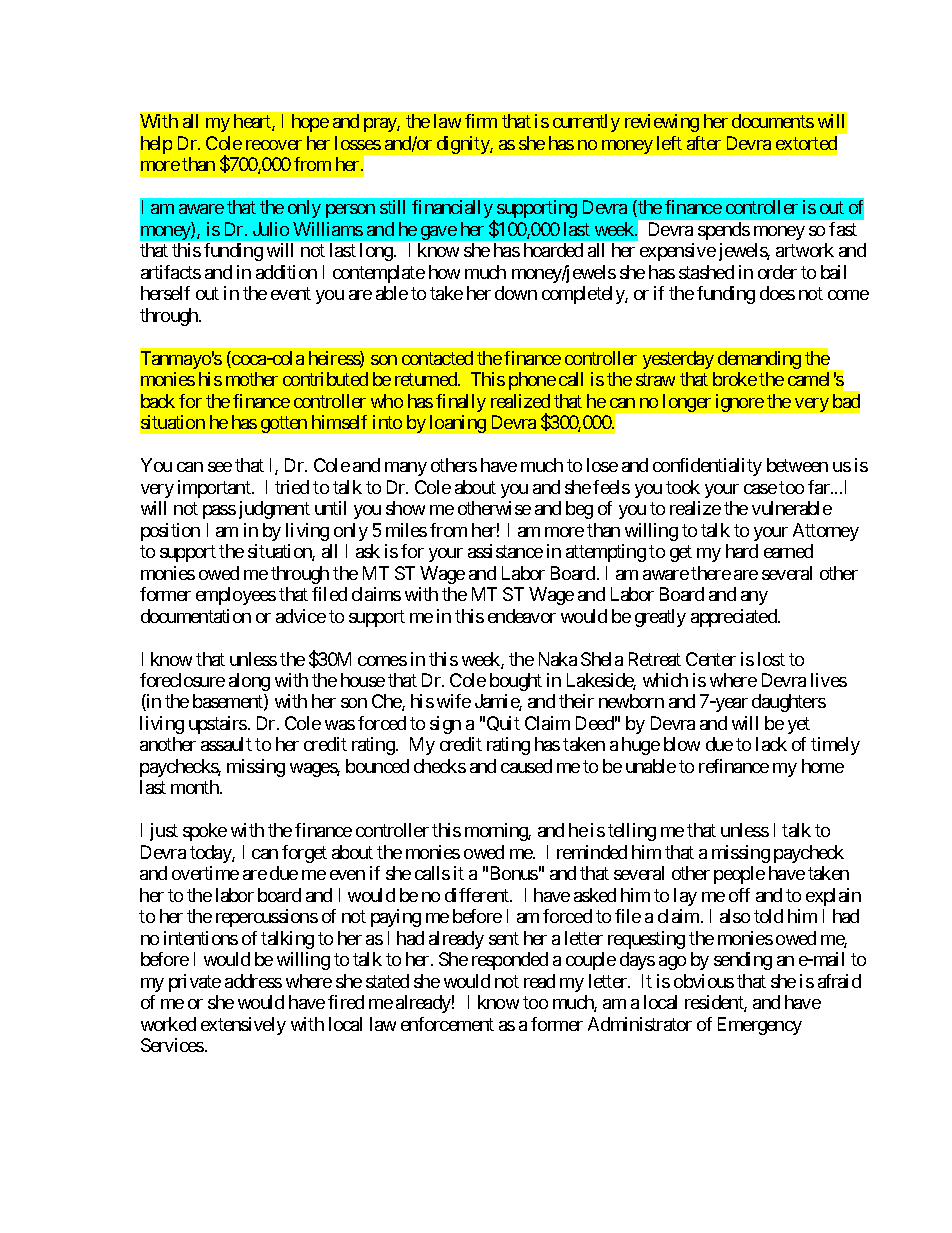 The image size is (952, 1233). I want to click on recover, so click(274, 145).
